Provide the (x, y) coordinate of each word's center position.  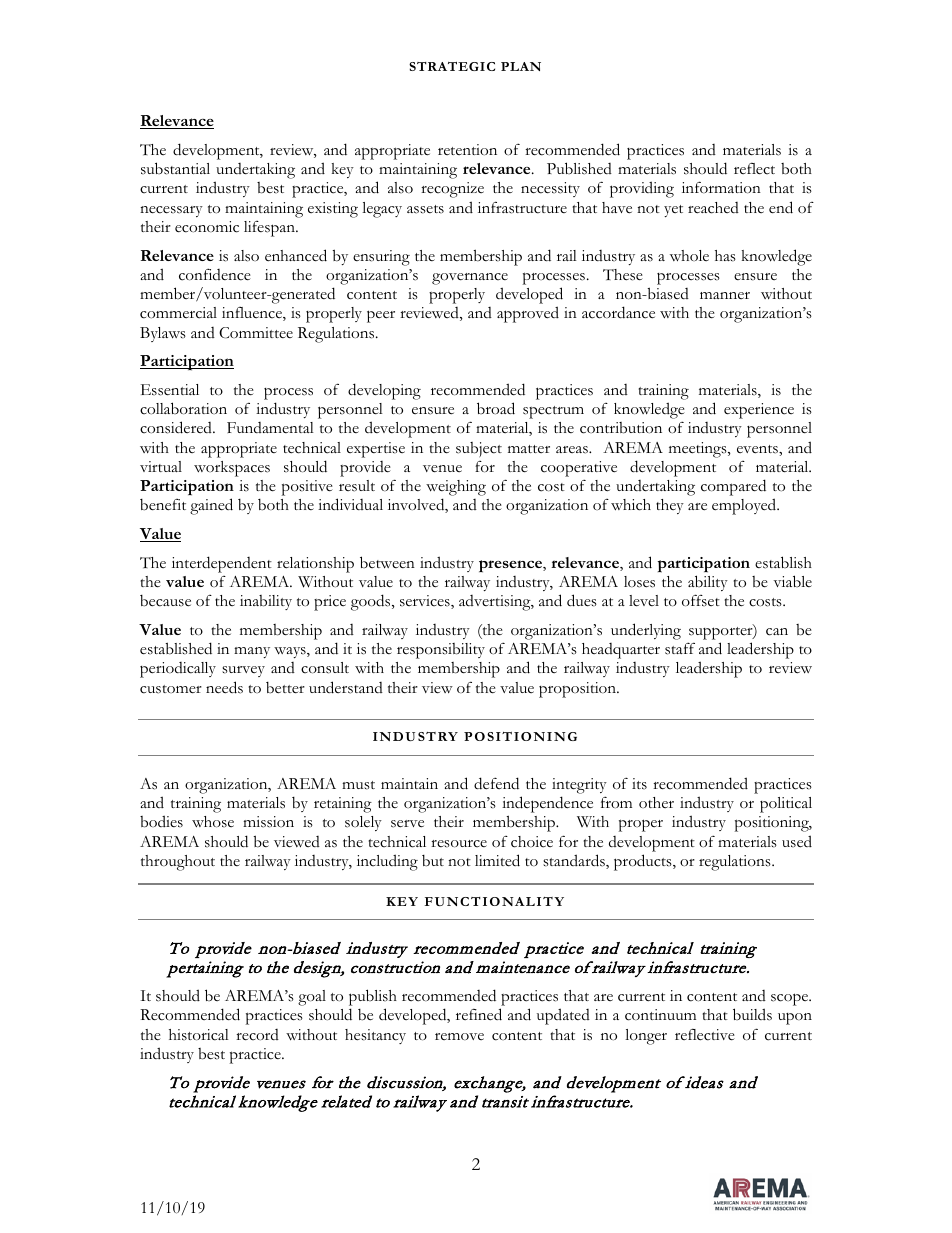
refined (479, 1014)
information (721, 187)
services (426, 602)
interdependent (222, 564)
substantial (175, 168)
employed (745, 506)
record (257, 1035)
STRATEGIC (452, 66)
